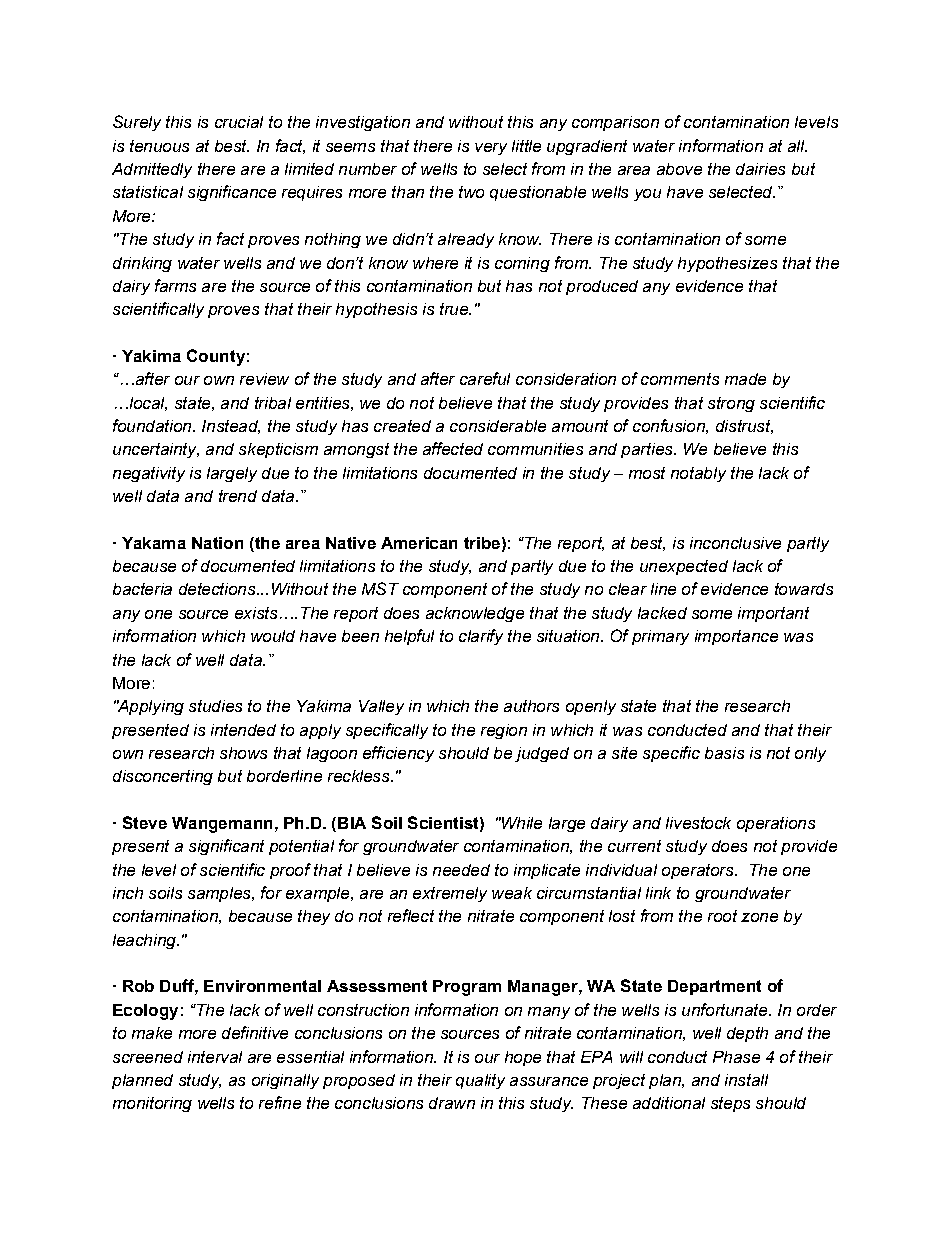 The image size is (952, 1233). I want to click on region, so click(504, 731).
